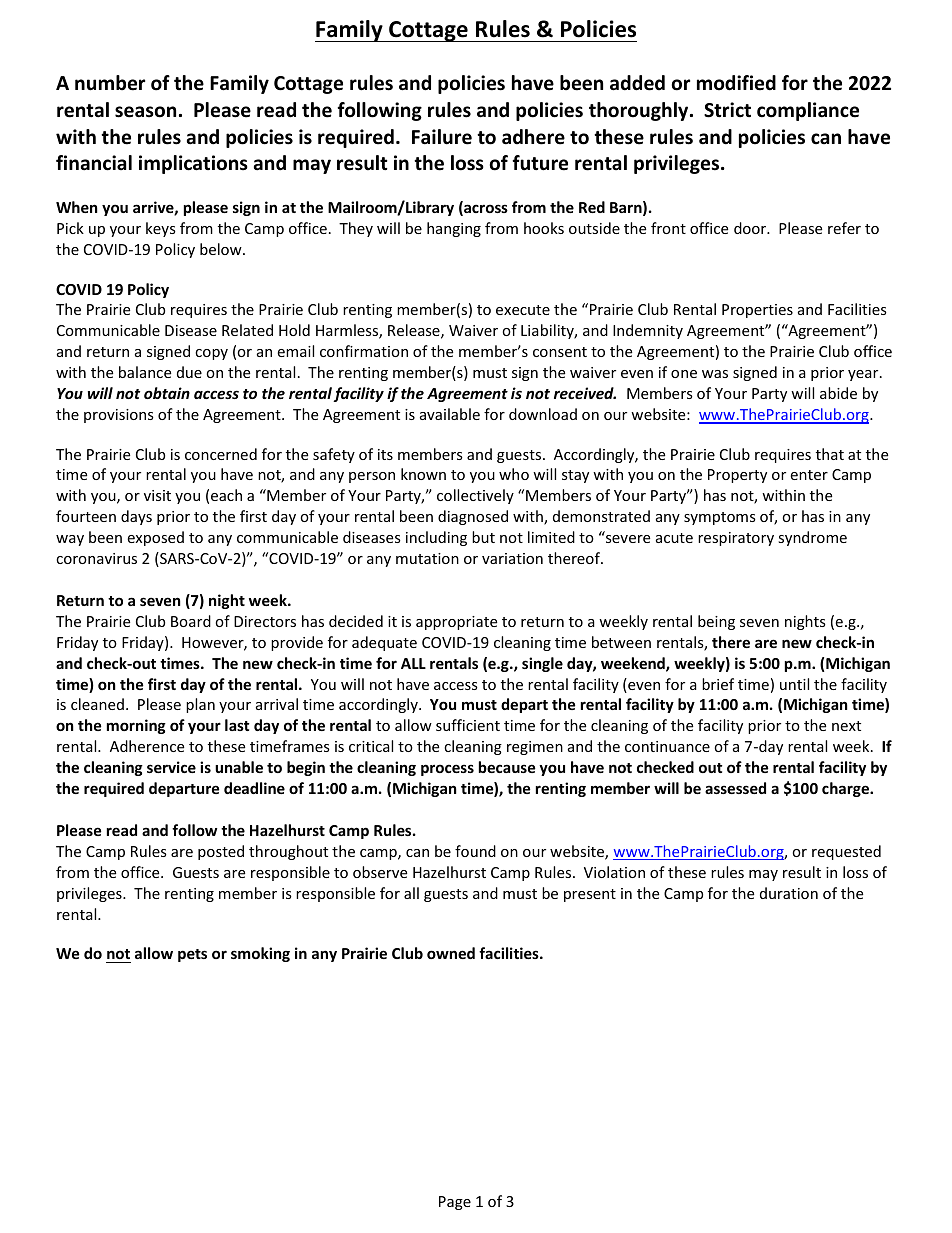 The image size is (952, 1233). What do you see at coordinates (808, 111) in the image?
I see `compliance` at bounding box center [808, 111].
